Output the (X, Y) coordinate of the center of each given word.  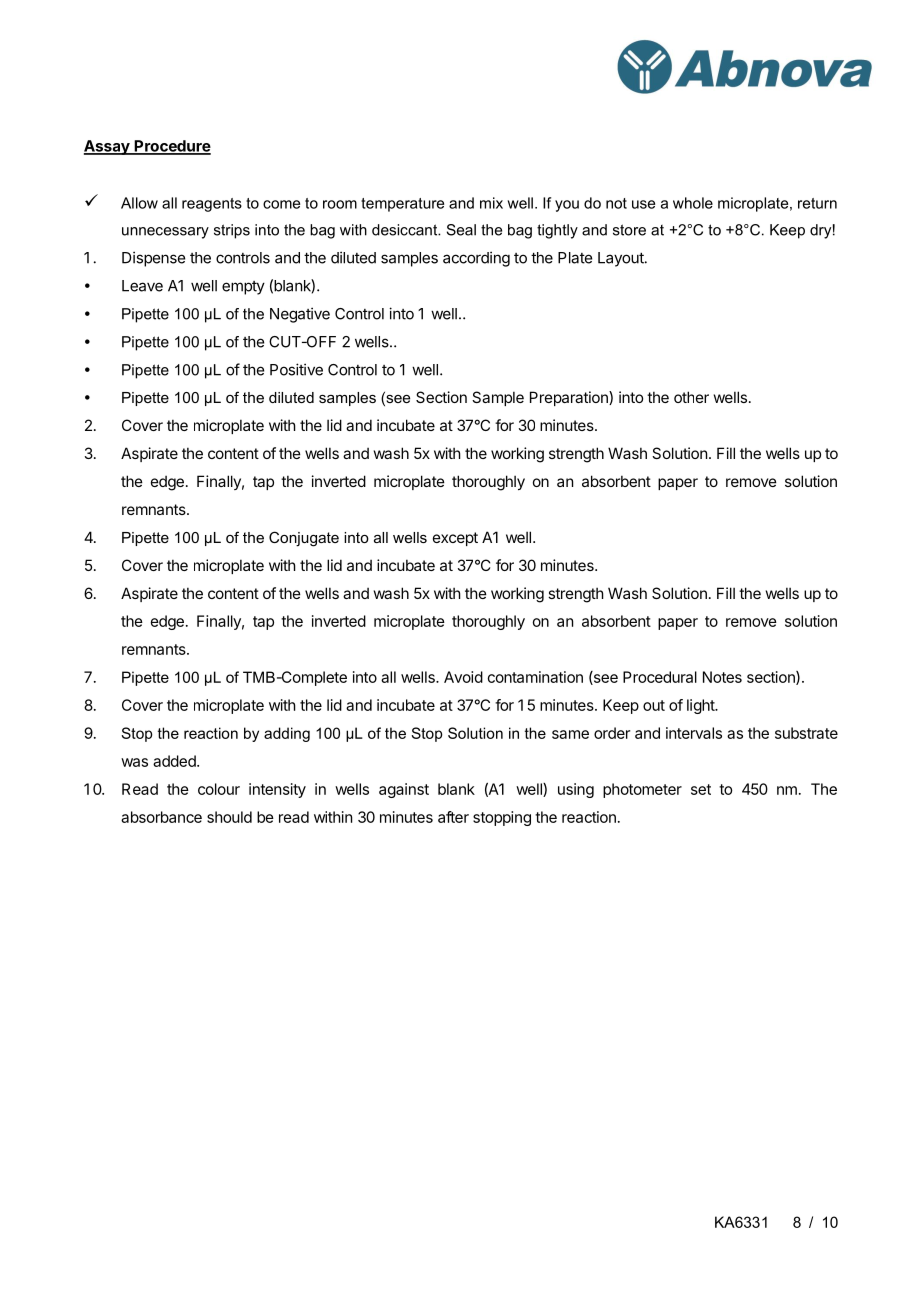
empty (243, 288)
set (701, 789)
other (691, 397)
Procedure (171, 147)
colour (219, 789)
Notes (722, 677)
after (453, 817)
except (455, 539)
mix (491, 203)
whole (693, 203)
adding (287, 734)
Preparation (570, 398)
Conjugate (304, 539)
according (476, 259)
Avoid (463, 677)
